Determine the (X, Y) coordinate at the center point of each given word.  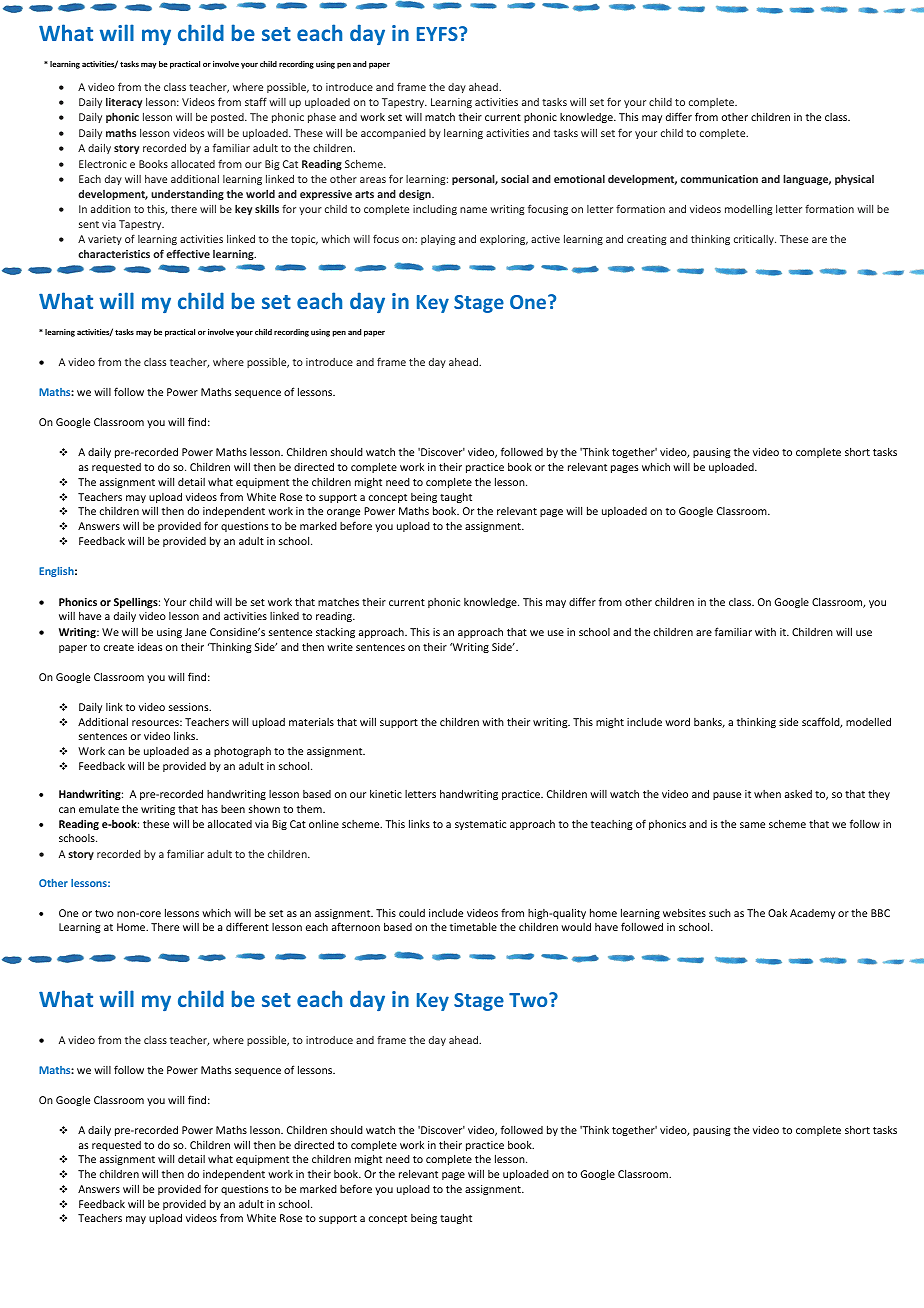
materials (311, 722)
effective (188, 253)
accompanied (393, 134)
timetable (473, 927)
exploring (504, 240)
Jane (195, 632)
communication (719, 179)
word (677, 721)
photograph (242, 751)
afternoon (356, 926)
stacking (335, 632)
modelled (868, 721)
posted (228, 118)
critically (755, 240)
